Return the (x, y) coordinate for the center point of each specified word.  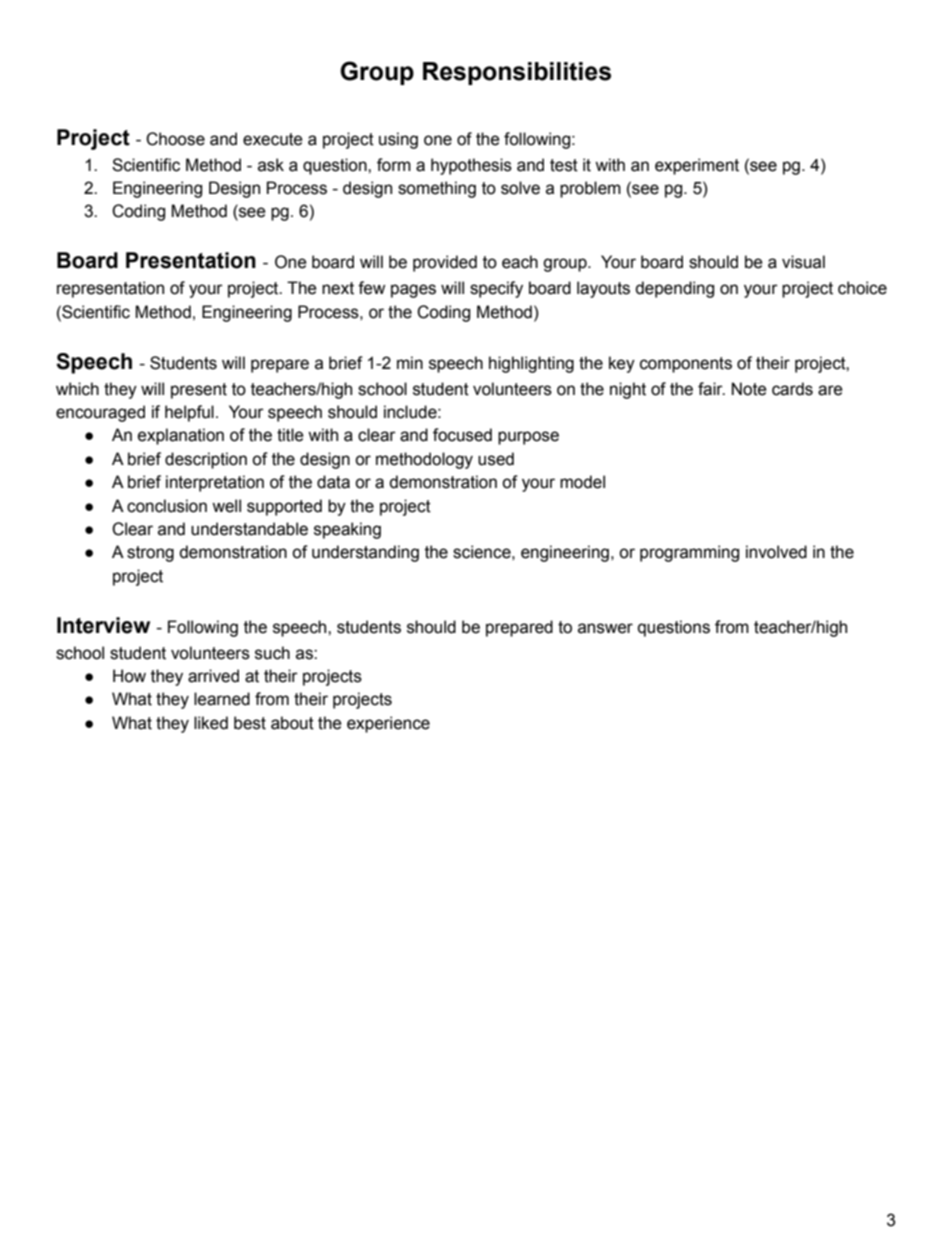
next (338, 288)
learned (222, 699)
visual (803, 262)
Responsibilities (517, 73)
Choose (175, 139)
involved (776, 552)
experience (388, 724)
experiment (697, 166)
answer (605, 628)
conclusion (167, 506)
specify (496, 289)
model (582, 482)
